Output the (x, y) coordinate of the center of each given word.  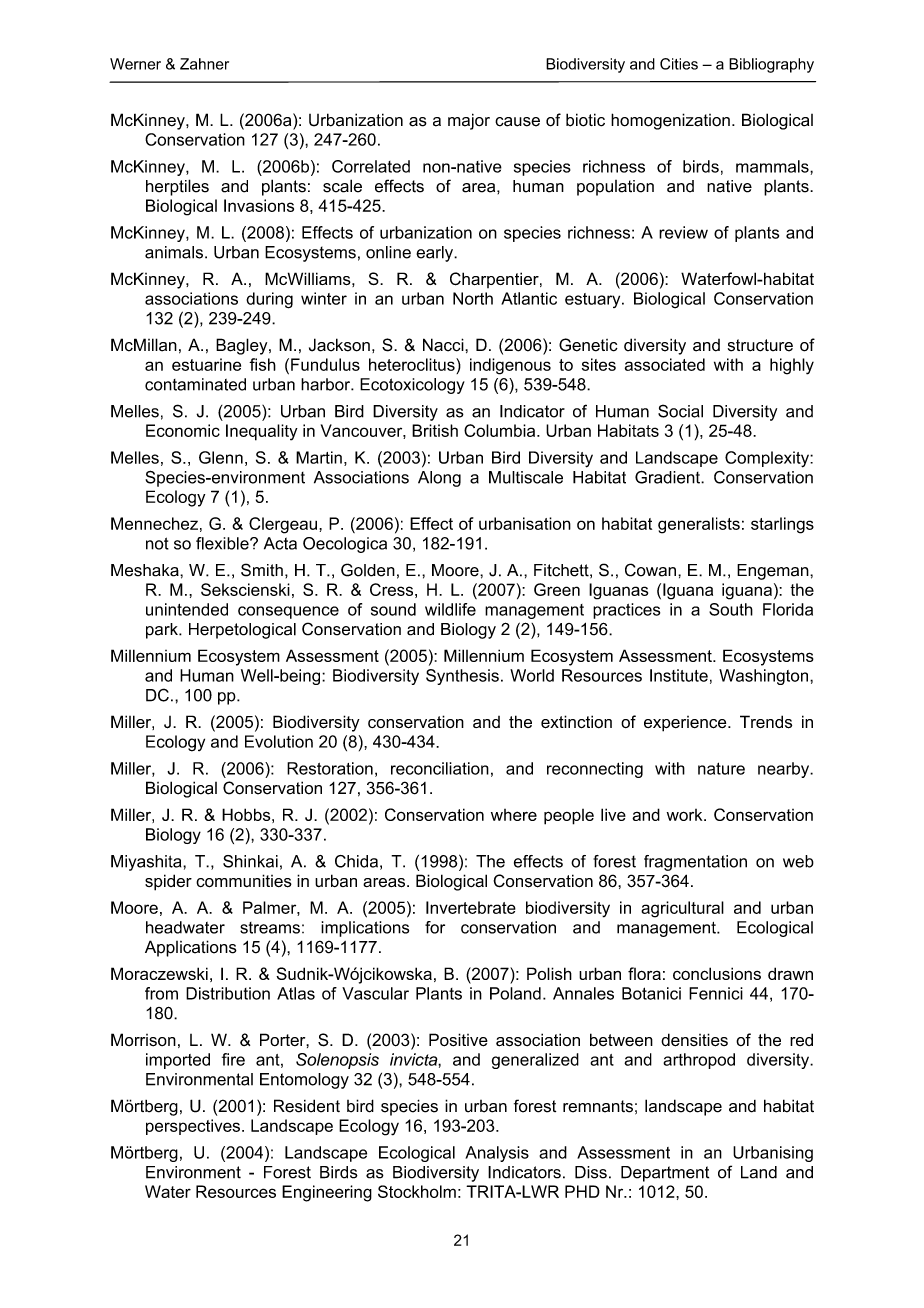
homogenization (670, 121)
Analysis (497, 1154)
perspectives (193, 1127)
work (686, 815)
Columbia (501, 430)
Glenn (221, 457)
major (469, 121)
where (514, 815)
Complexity (768, 459)
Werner (135, 64)
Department (665, 1174)
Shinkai (250, 861)
